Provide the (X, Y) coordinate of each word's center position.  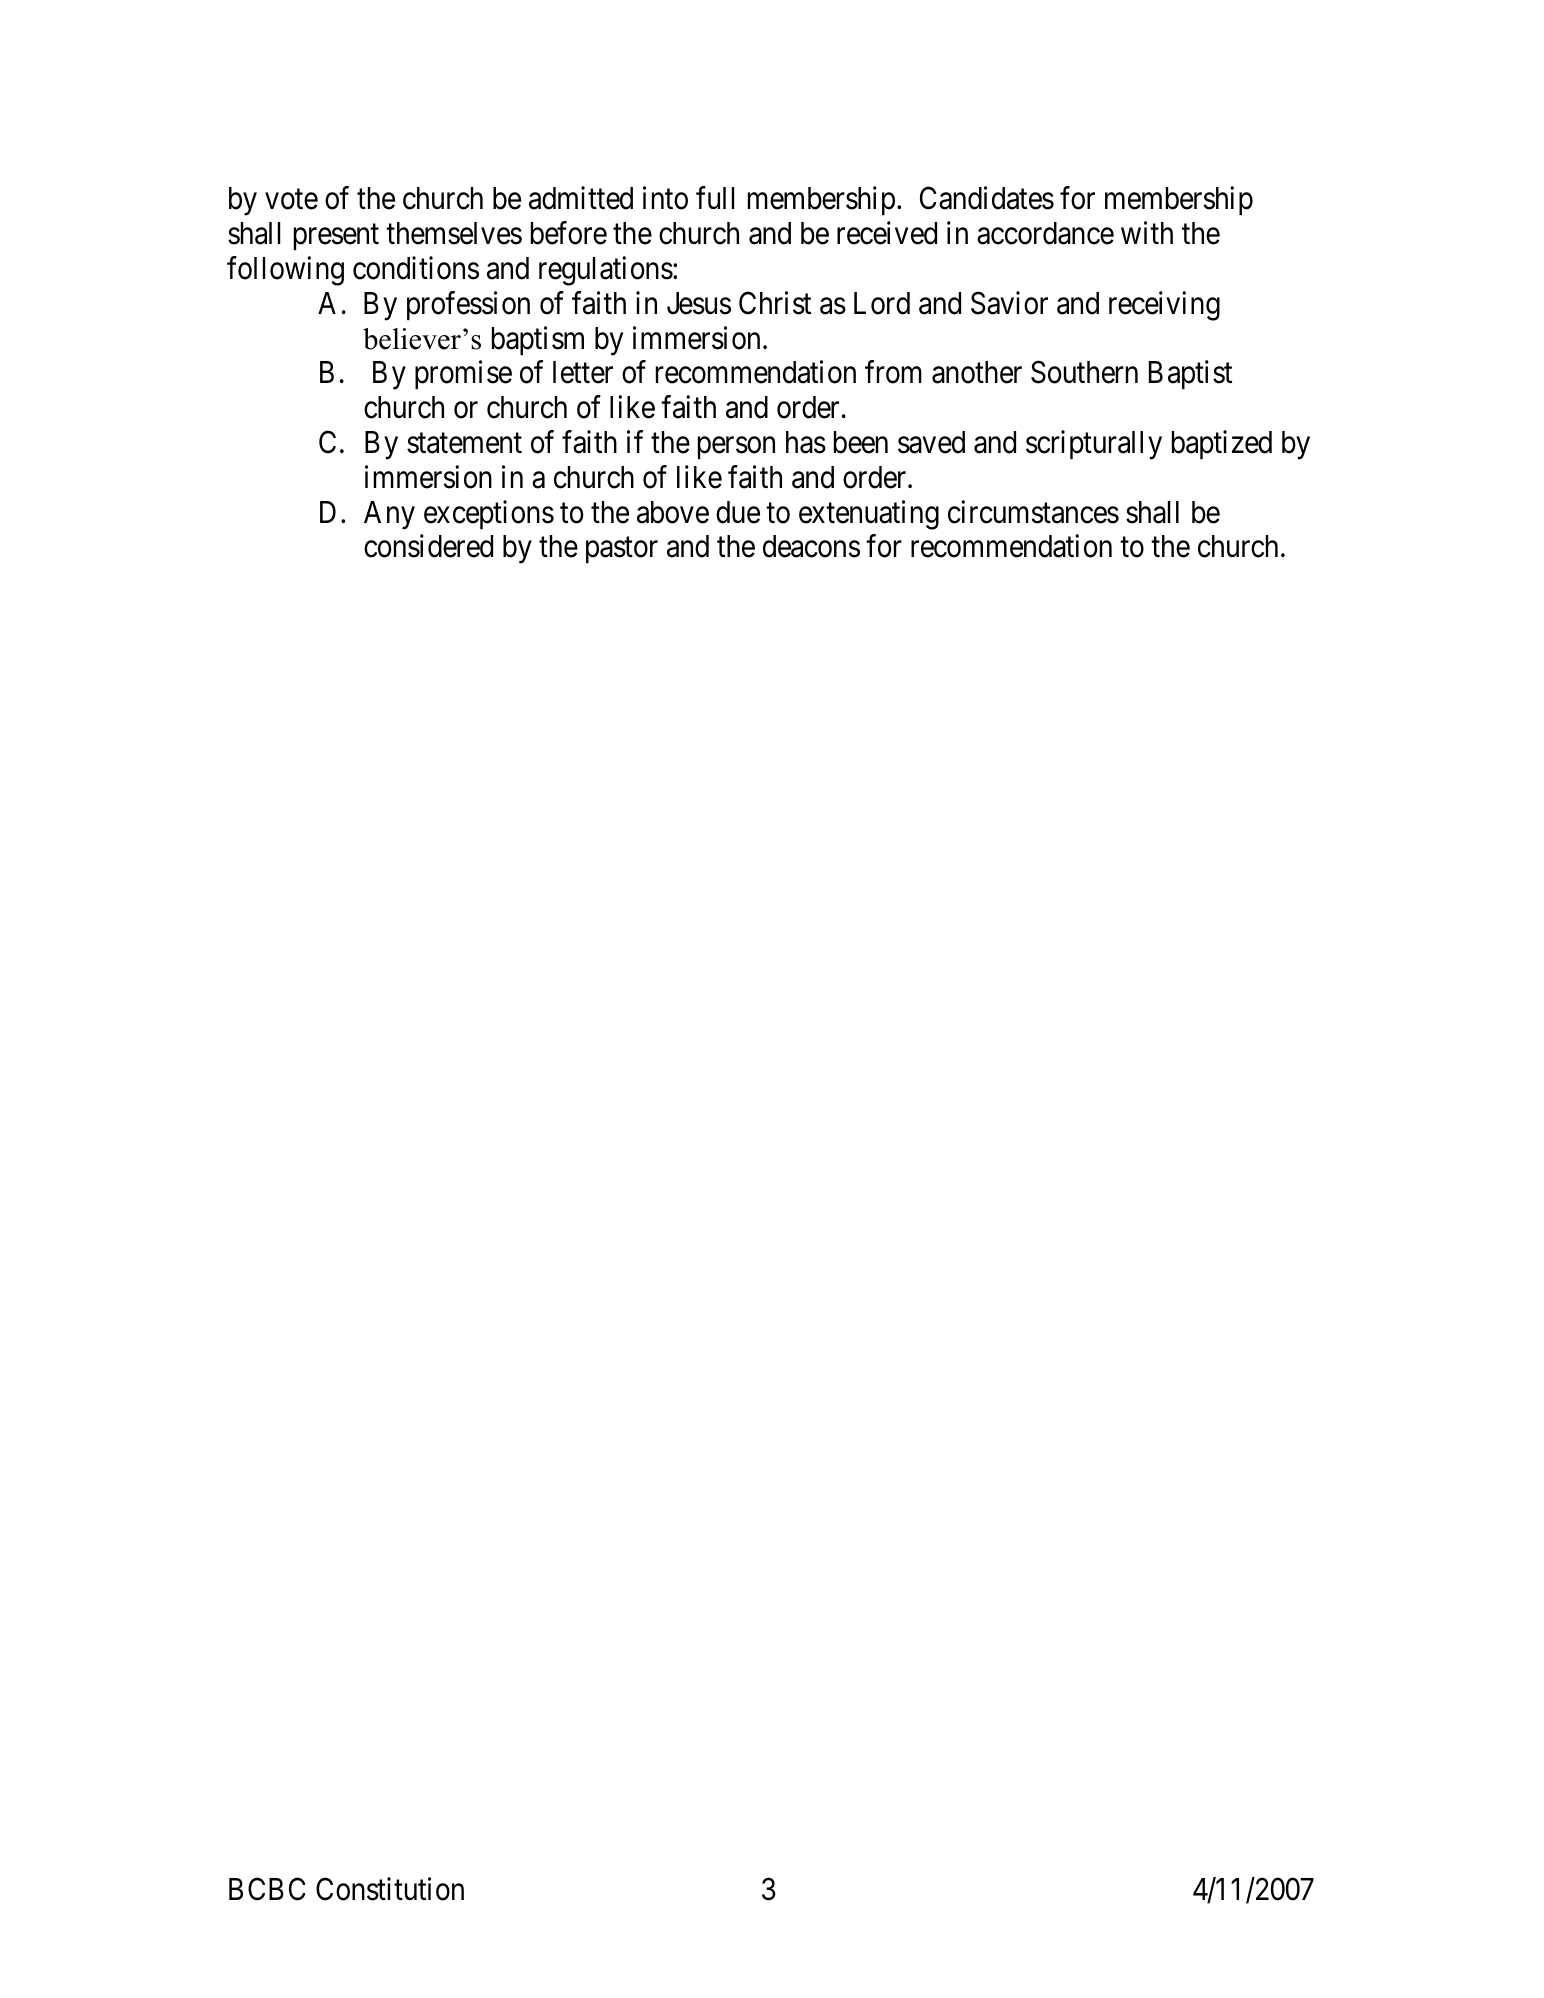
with (1147, 233)
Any (389, 515)
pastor (622, 550)
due (738, 512)
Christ (775, 303)
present (336, 237)
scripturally (1094, 445)
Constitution (390, 1889)
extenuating (869, 515)
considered (428, 546)
